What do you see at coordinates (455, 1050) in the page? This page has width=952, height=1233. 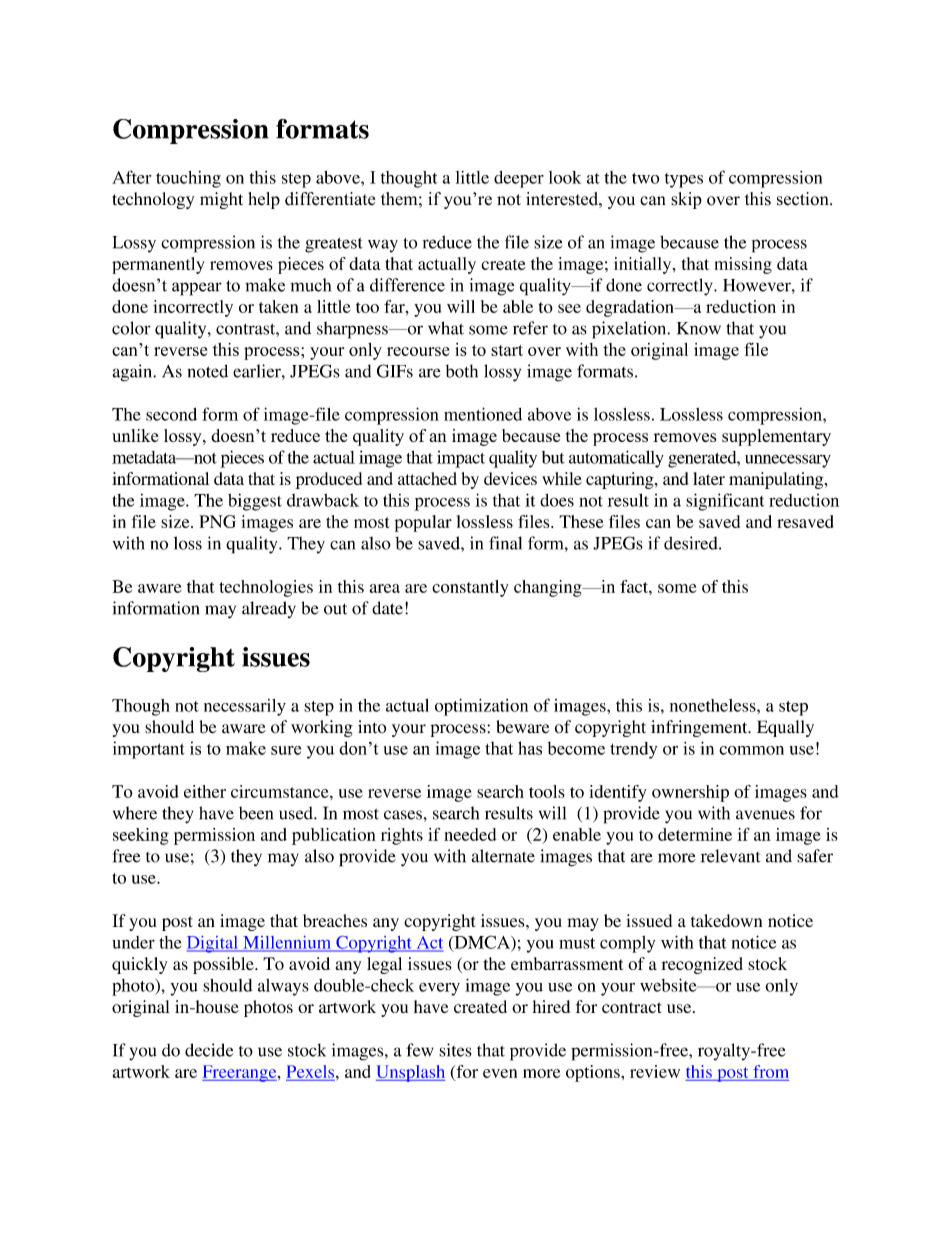 I see `sites` at bounding box center [455, 1050].
